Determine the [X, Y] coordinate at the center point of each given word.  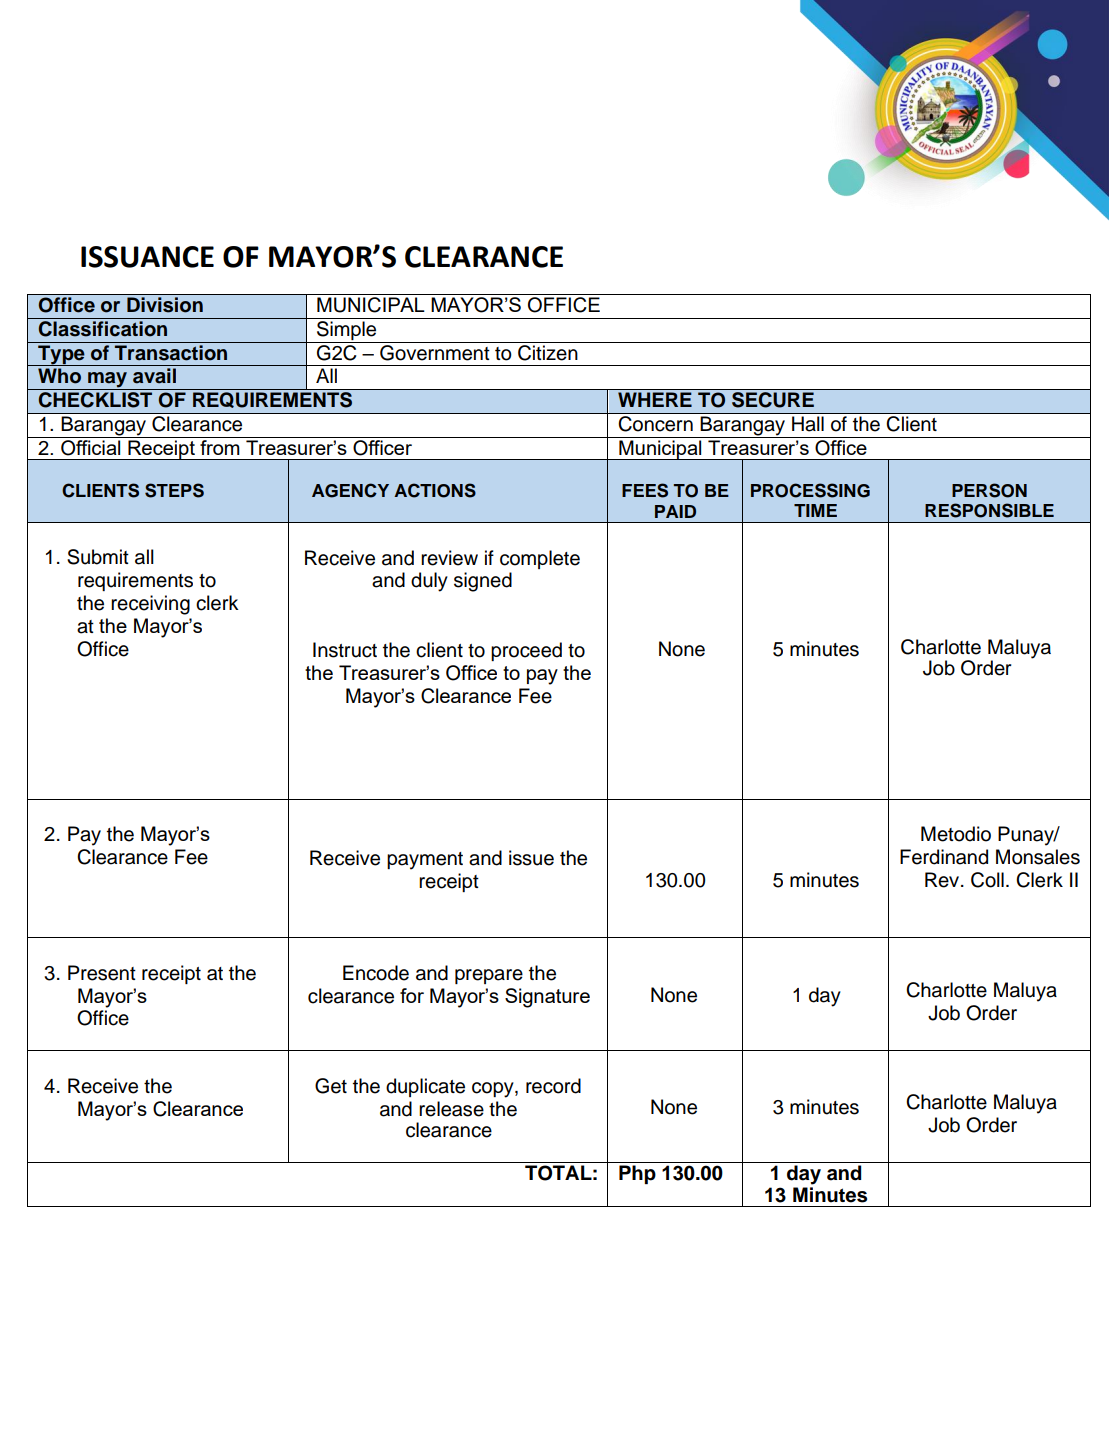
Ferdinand [944, 857]
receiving [150, 605]
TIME [815, 510]
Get [331, 1086]
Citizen [548, 351]
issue [531, 858]
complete [540, 559]
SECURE [773, 400]
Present [102, 973]
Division [165, 305]
